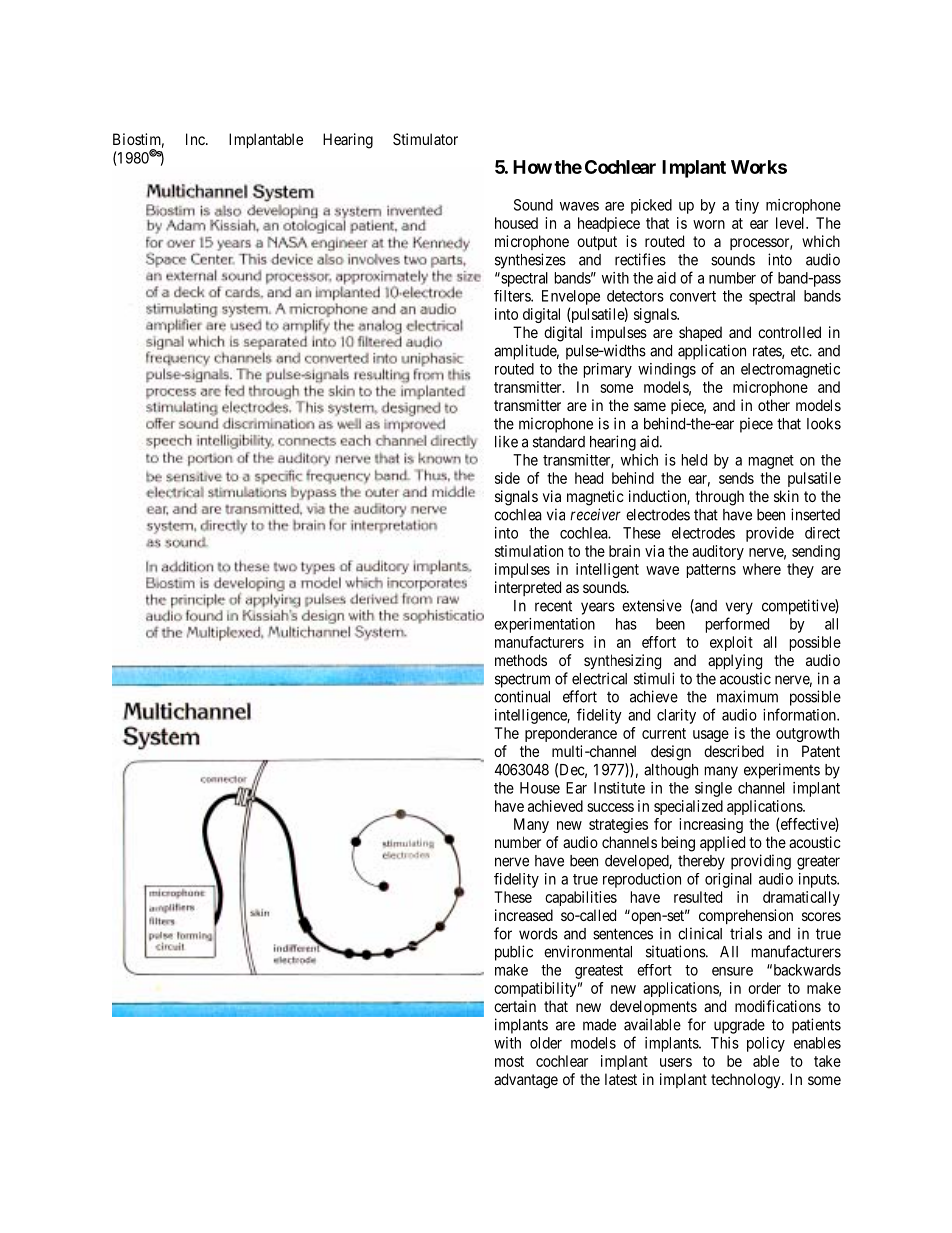 This page has width=952, height=1233. Describe the element at coordinates (608, 370) in the page. I see `primary` at that location.
